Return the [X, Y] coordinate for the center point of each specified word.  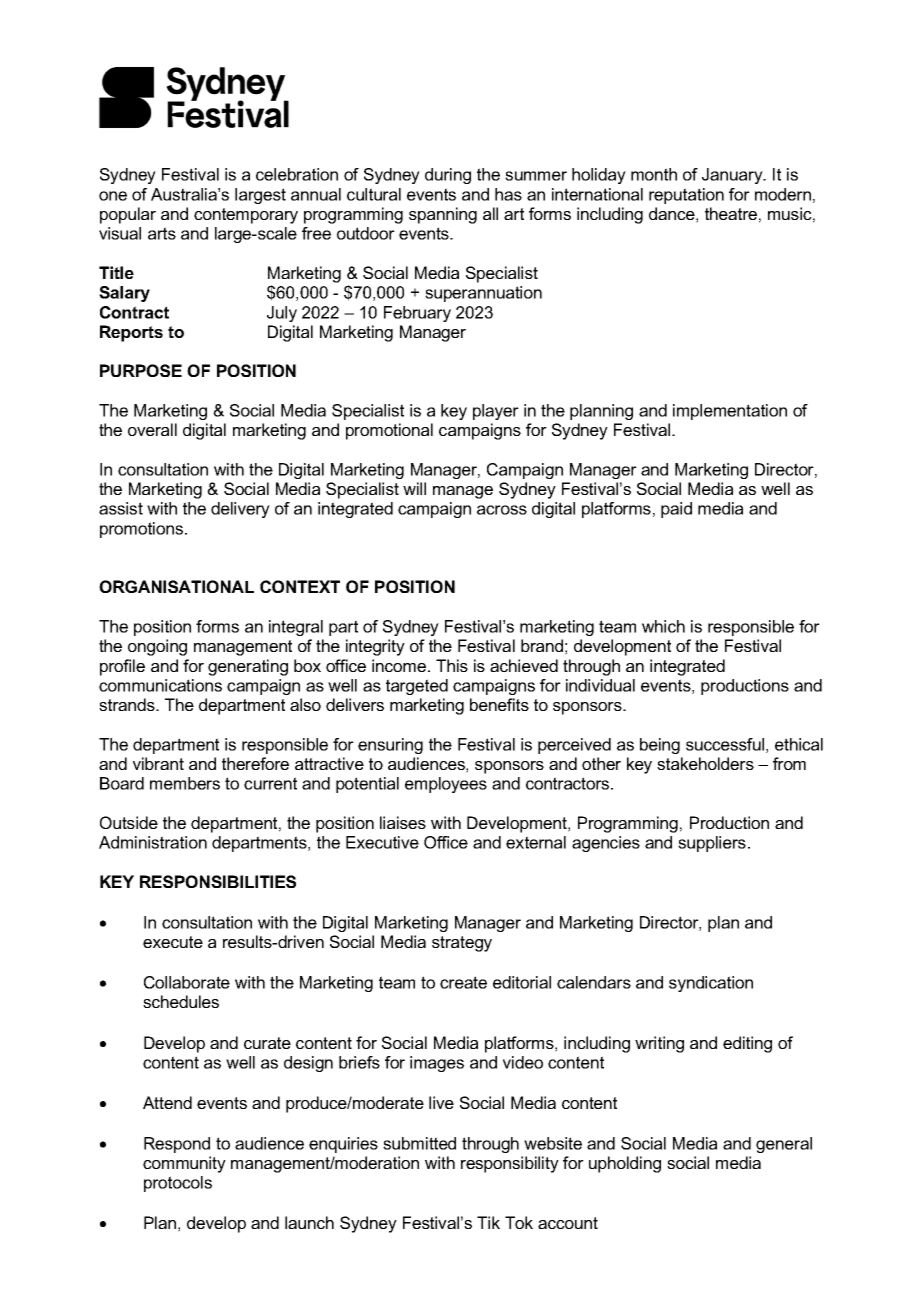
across [502, 510]
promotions [141, 530]
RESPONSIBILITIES [218, 881]
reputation [686, 196]
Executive [382, 842]
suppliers [712, 844]
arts [162, 233]
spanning [443, 215]
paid [676, 510]
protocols [178, 1184]
